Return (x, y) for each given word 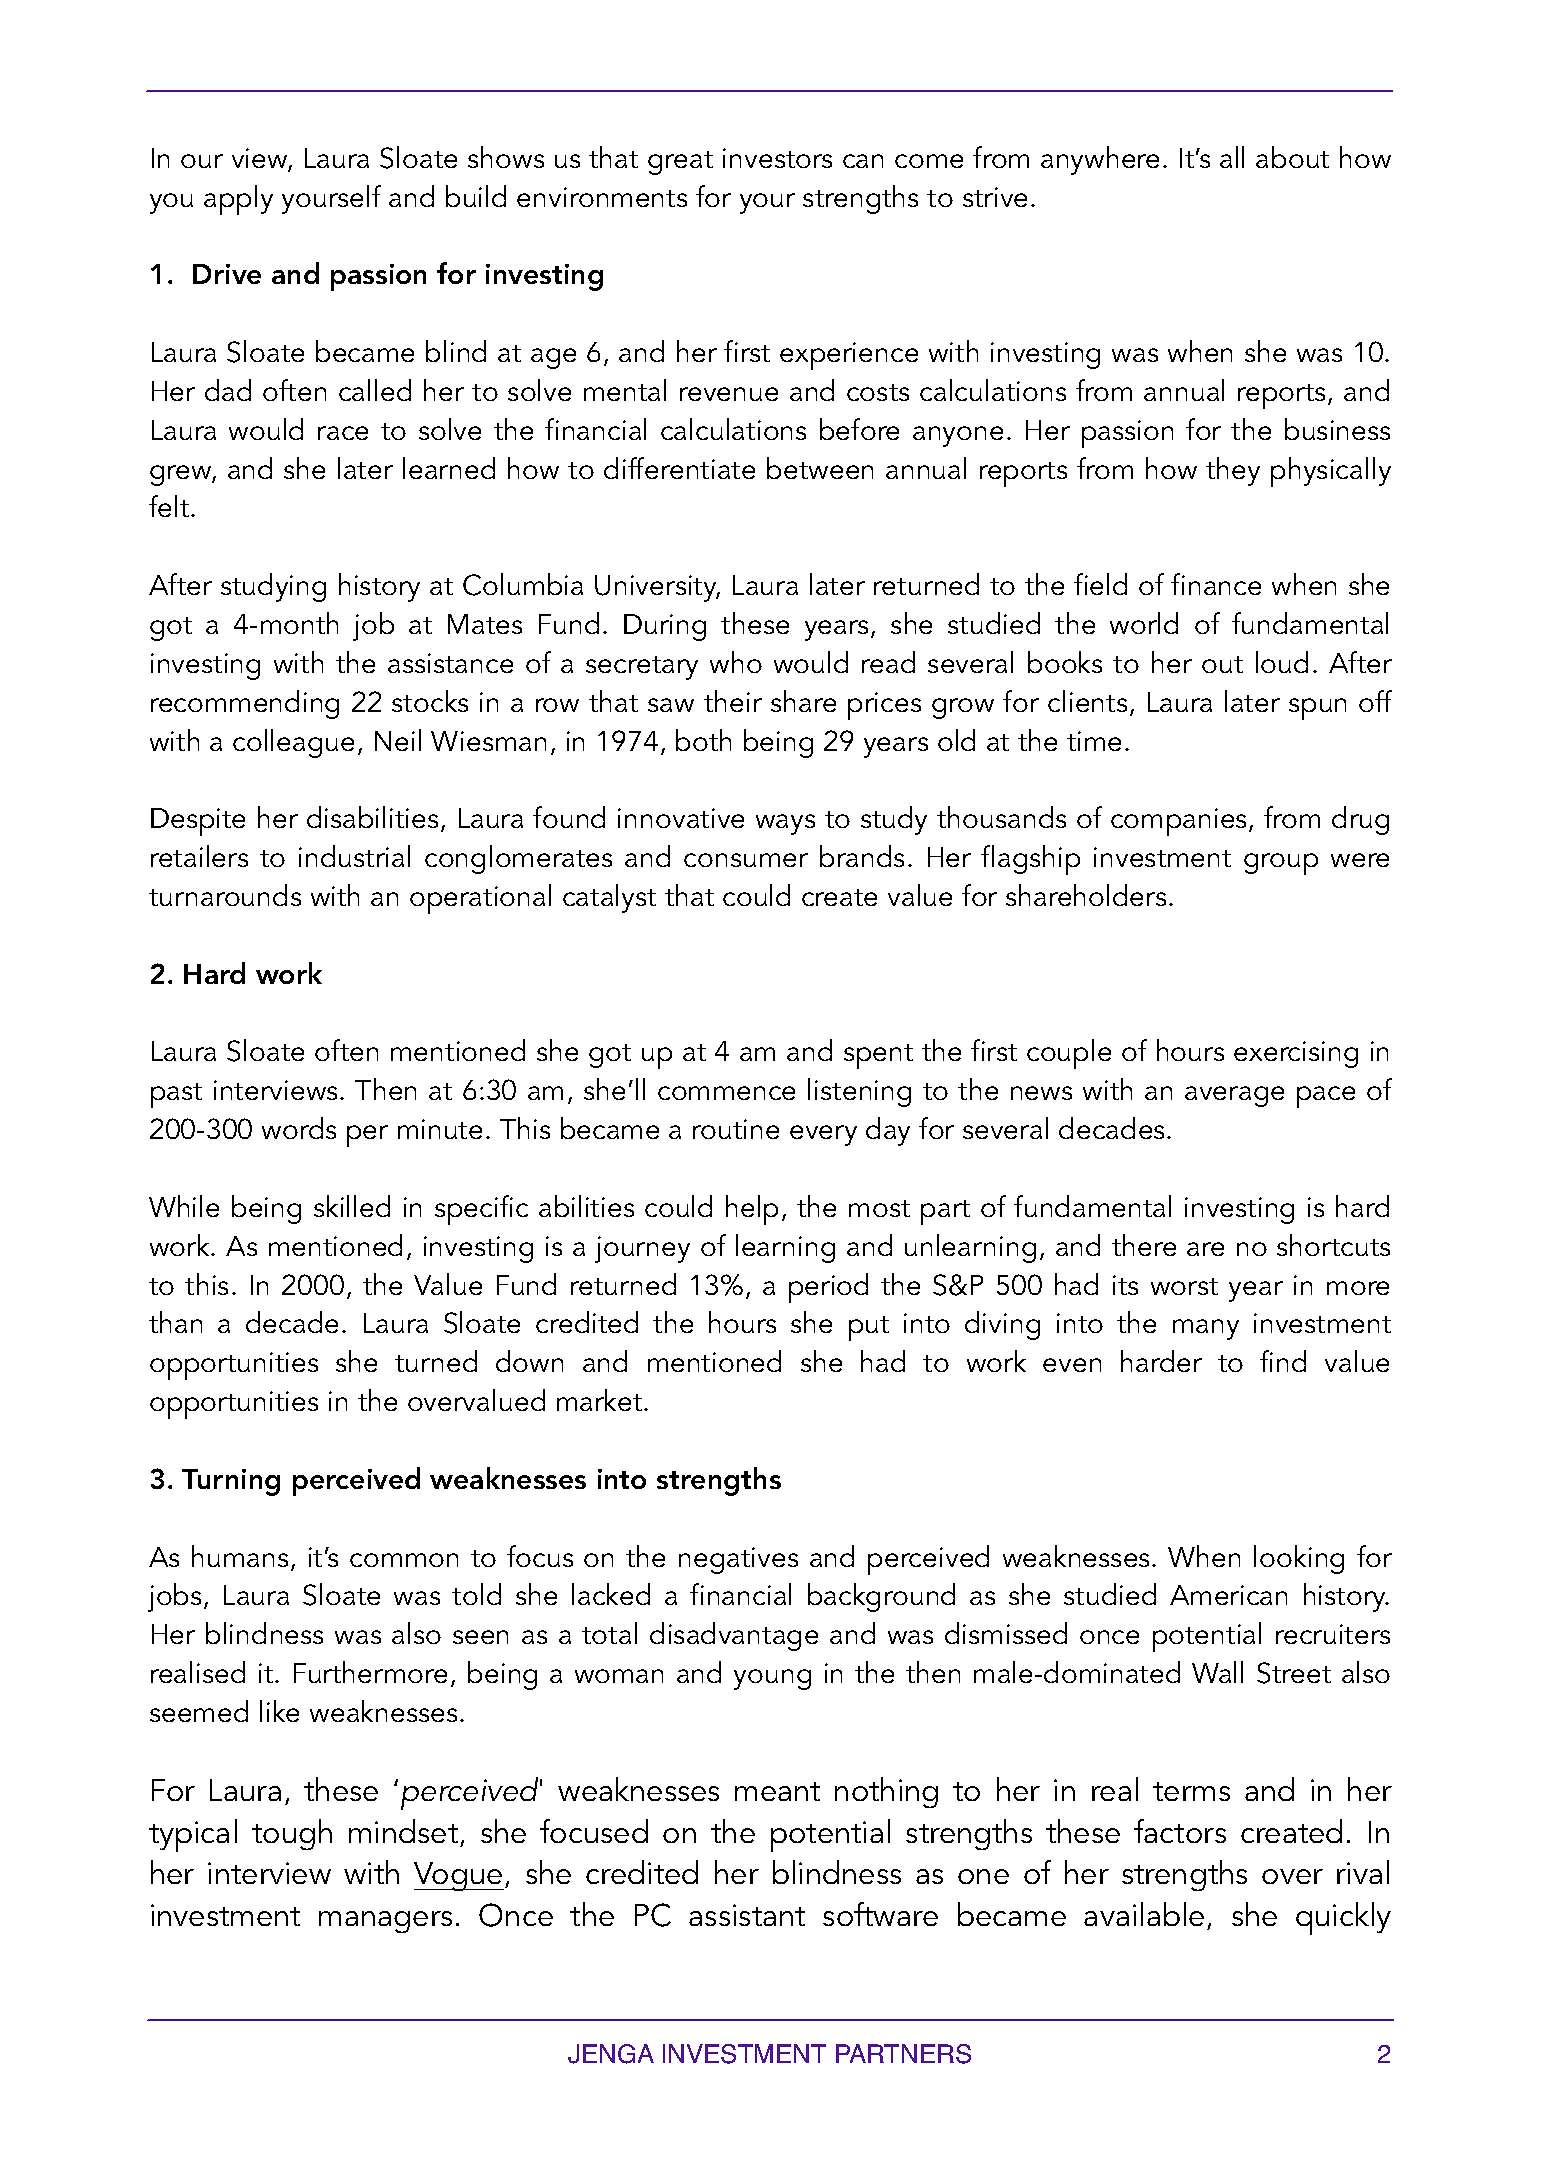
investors (777, 158)
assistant (747, 1915)
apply (238, 200)
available (1144, 1914)
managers (385, 1922)
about (1292, 157)
